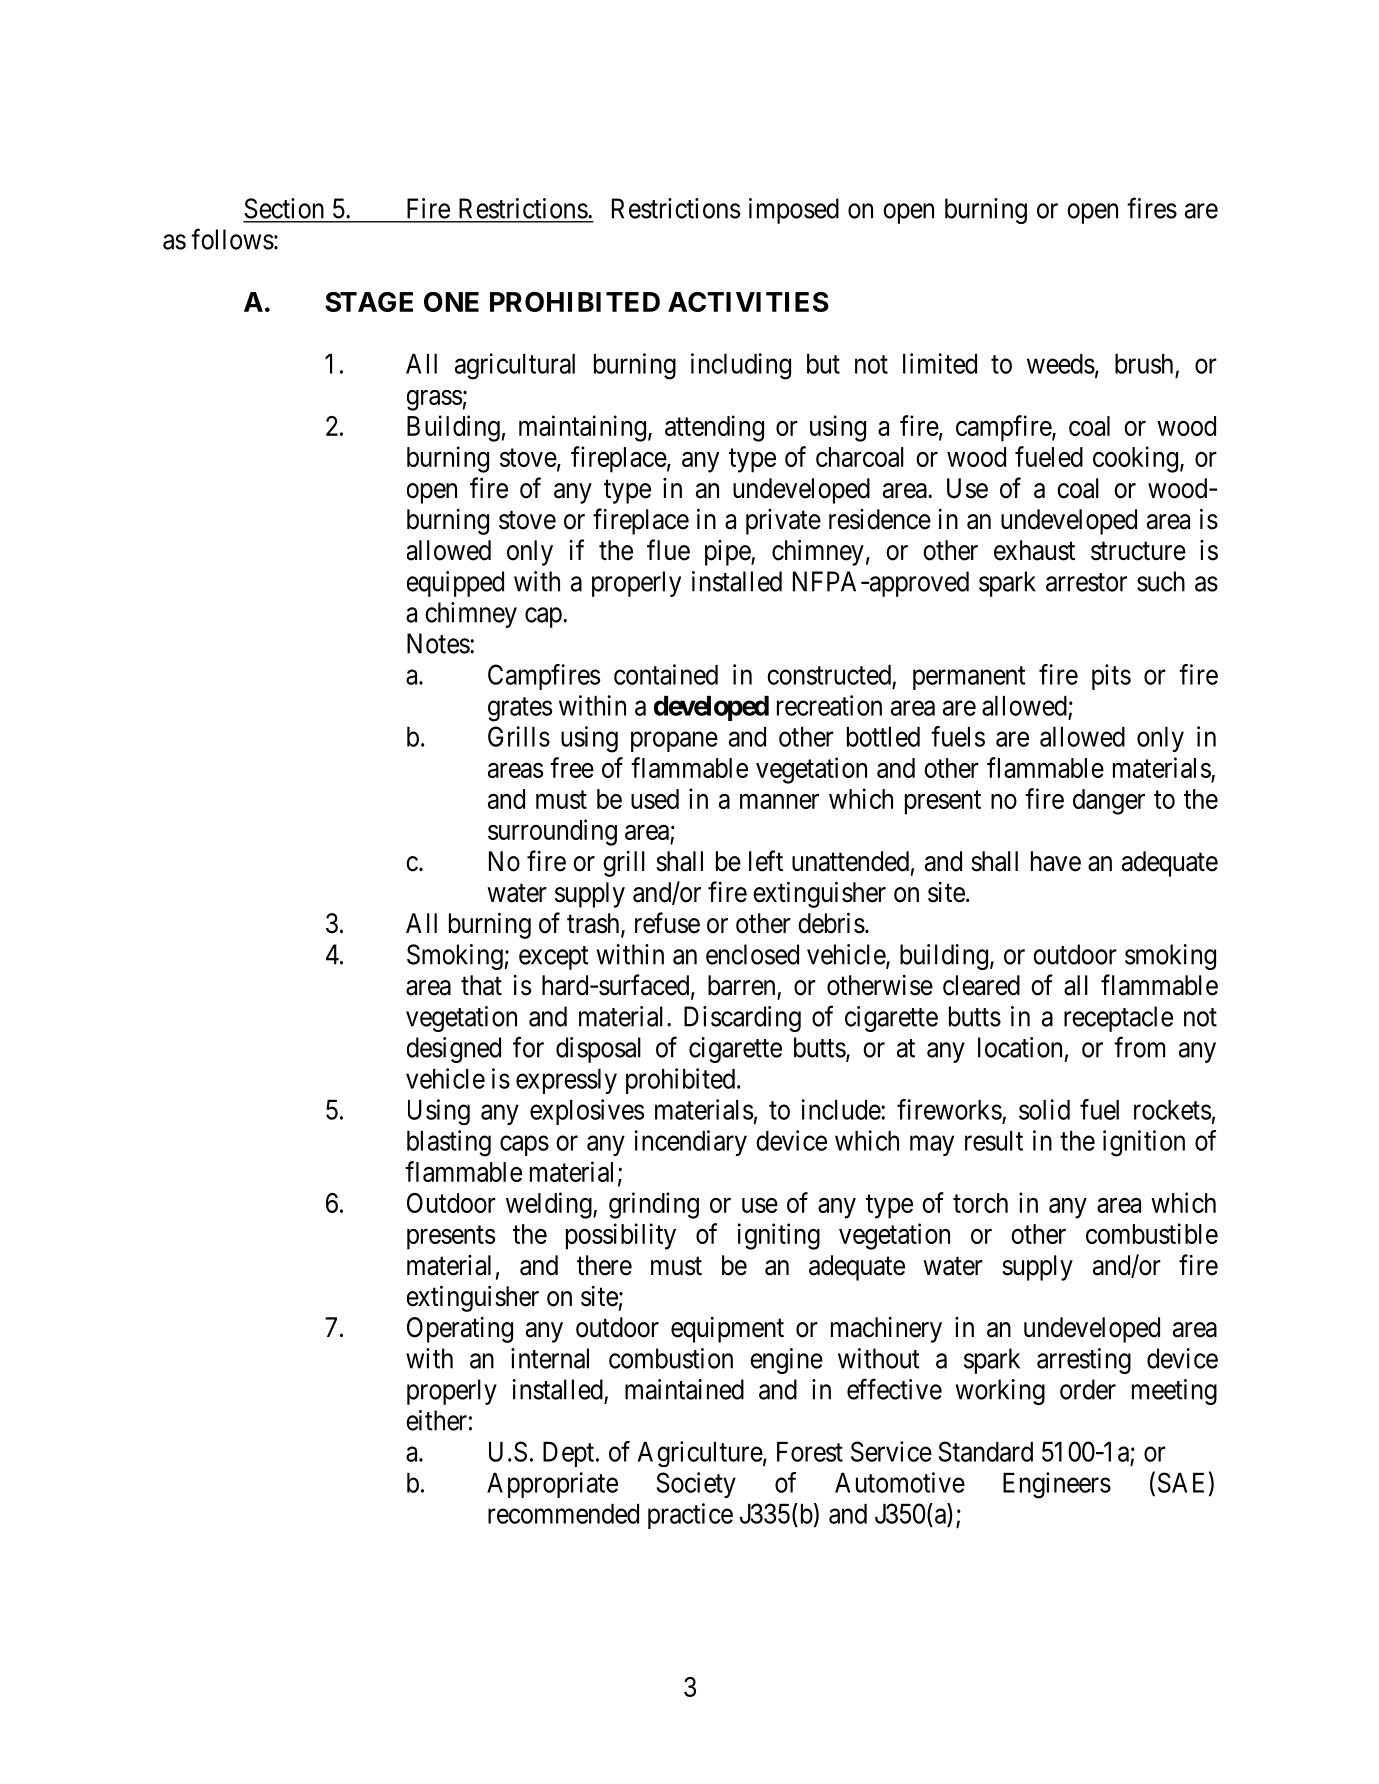 This page has width=1379, height=1784. I want to click on location, so click(1020, 1047).
